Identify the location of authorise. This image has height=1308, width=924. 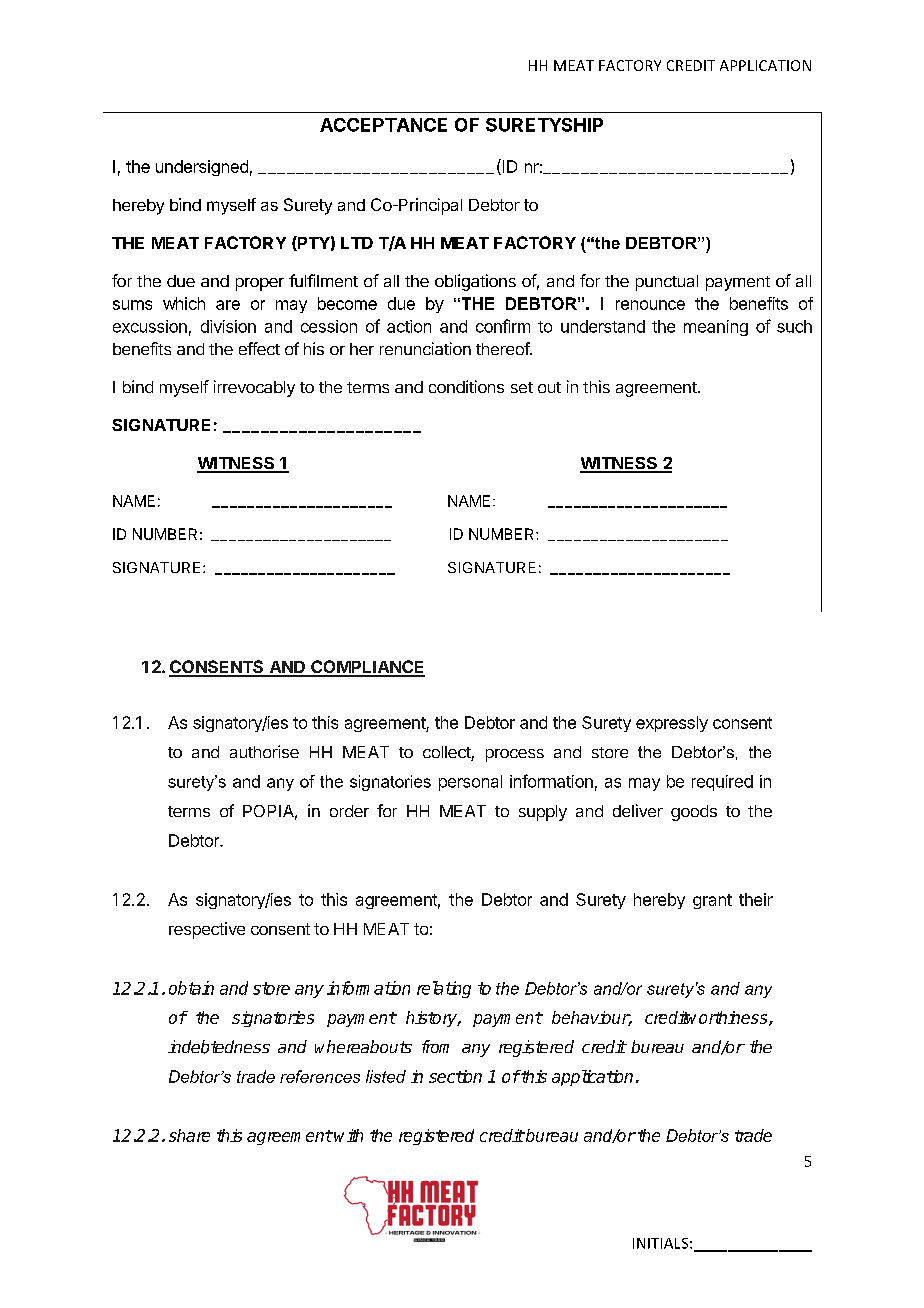
(264, 751).
